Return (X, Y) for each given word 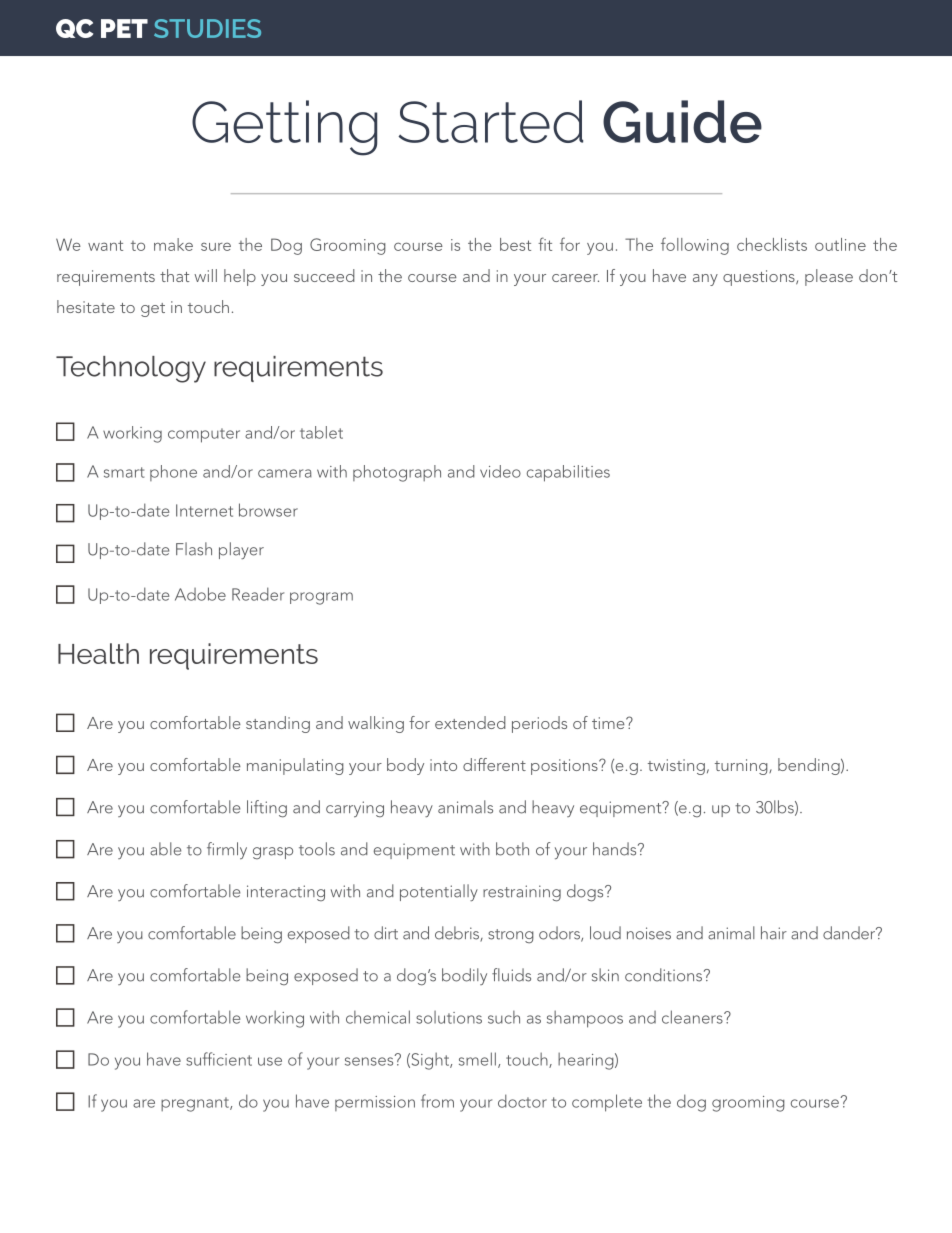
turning (742, 767)
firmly (227, 851)
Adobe (200, 594)
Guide (682, 121)
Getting (284, 128)
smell (477, 1059)
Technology (131, 369)
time (609, 723)
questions (760, 278)
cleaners (693, 1017)
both (512, 849)
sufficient (219, 1059)
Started (490, 121)
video (500, 471)
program (321, 598)
